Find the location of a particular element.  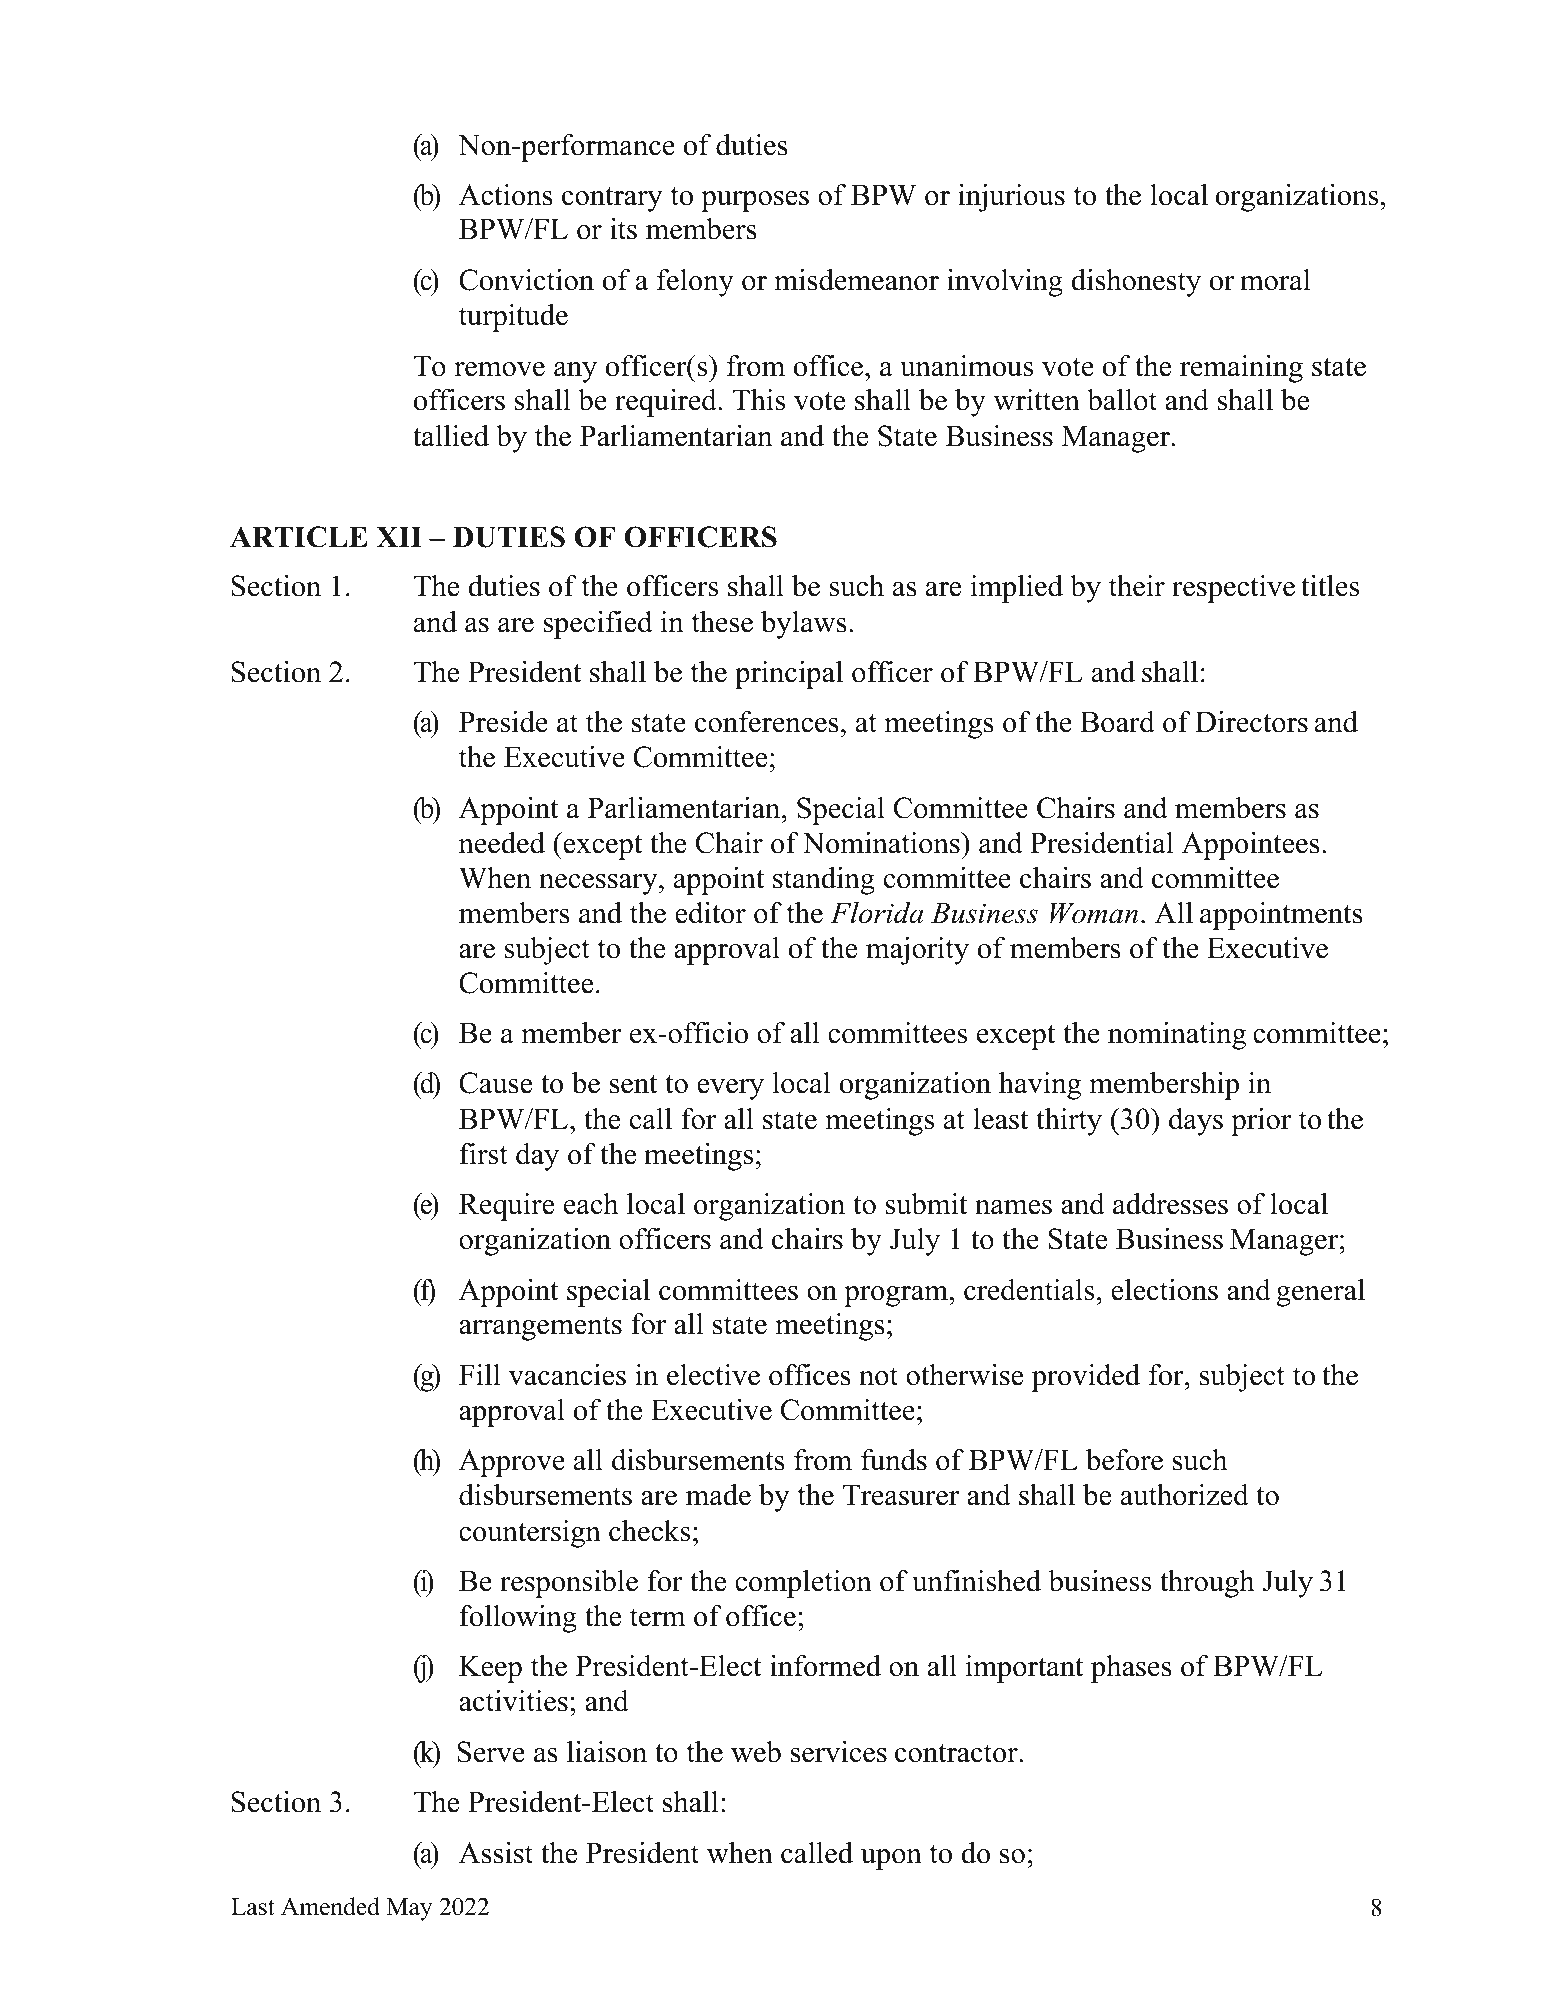

purposes is located at coordinates (755, 201).
